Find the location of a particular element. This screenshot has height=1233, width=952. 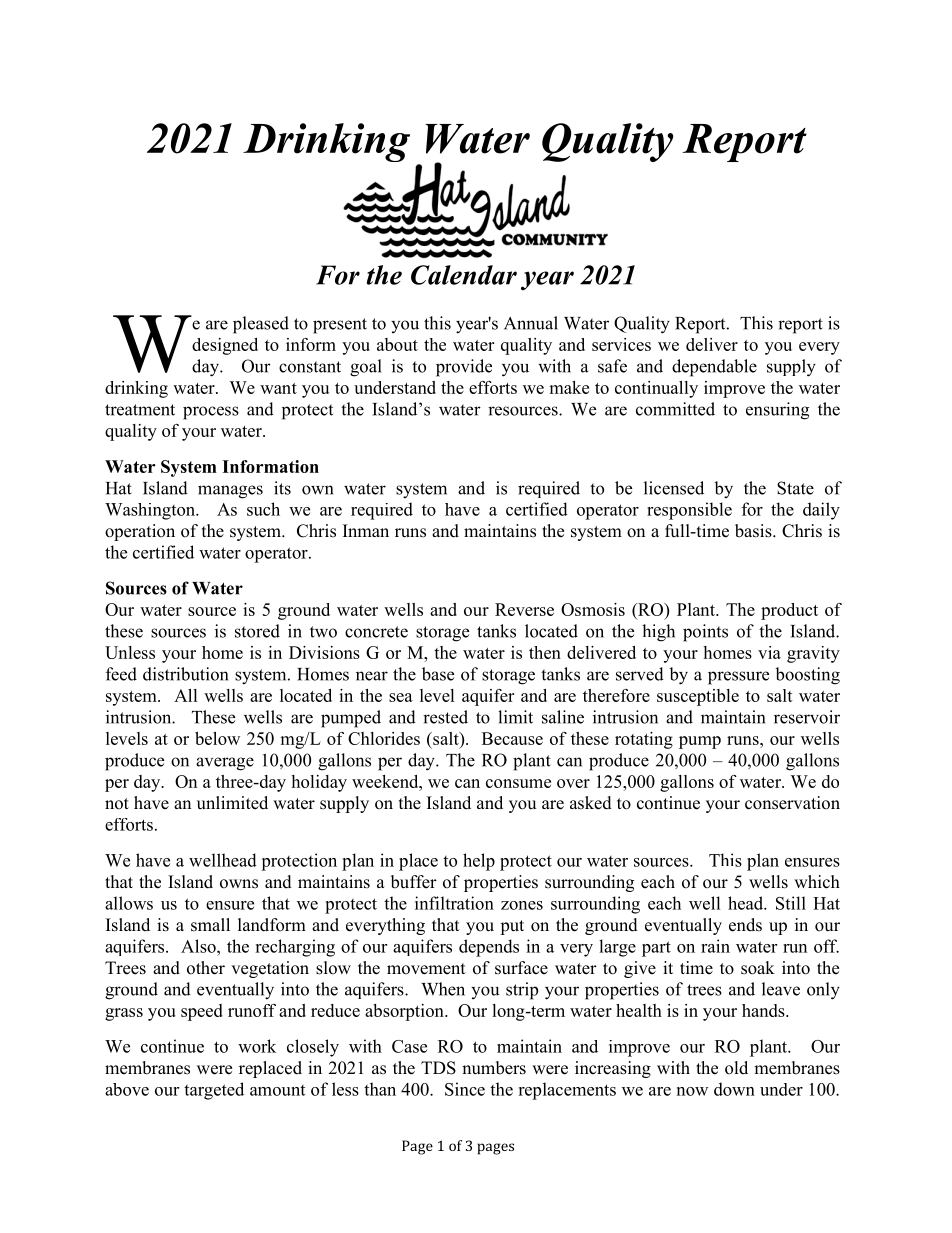

conservation is located at coordinates (792, 803).
